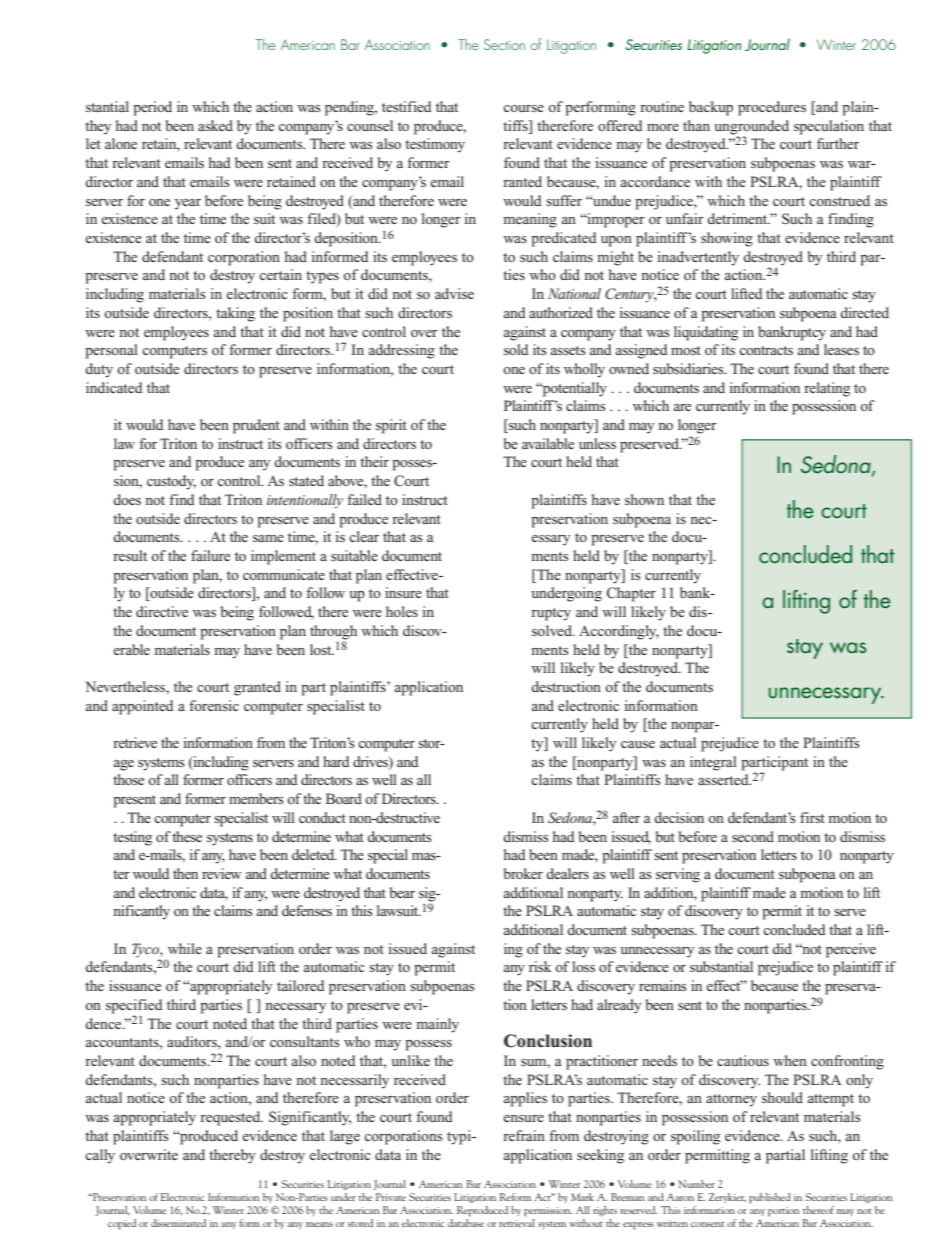 This screenshot has width=952, height=1234. I want to click on disseminated, so click(178, 1223).
